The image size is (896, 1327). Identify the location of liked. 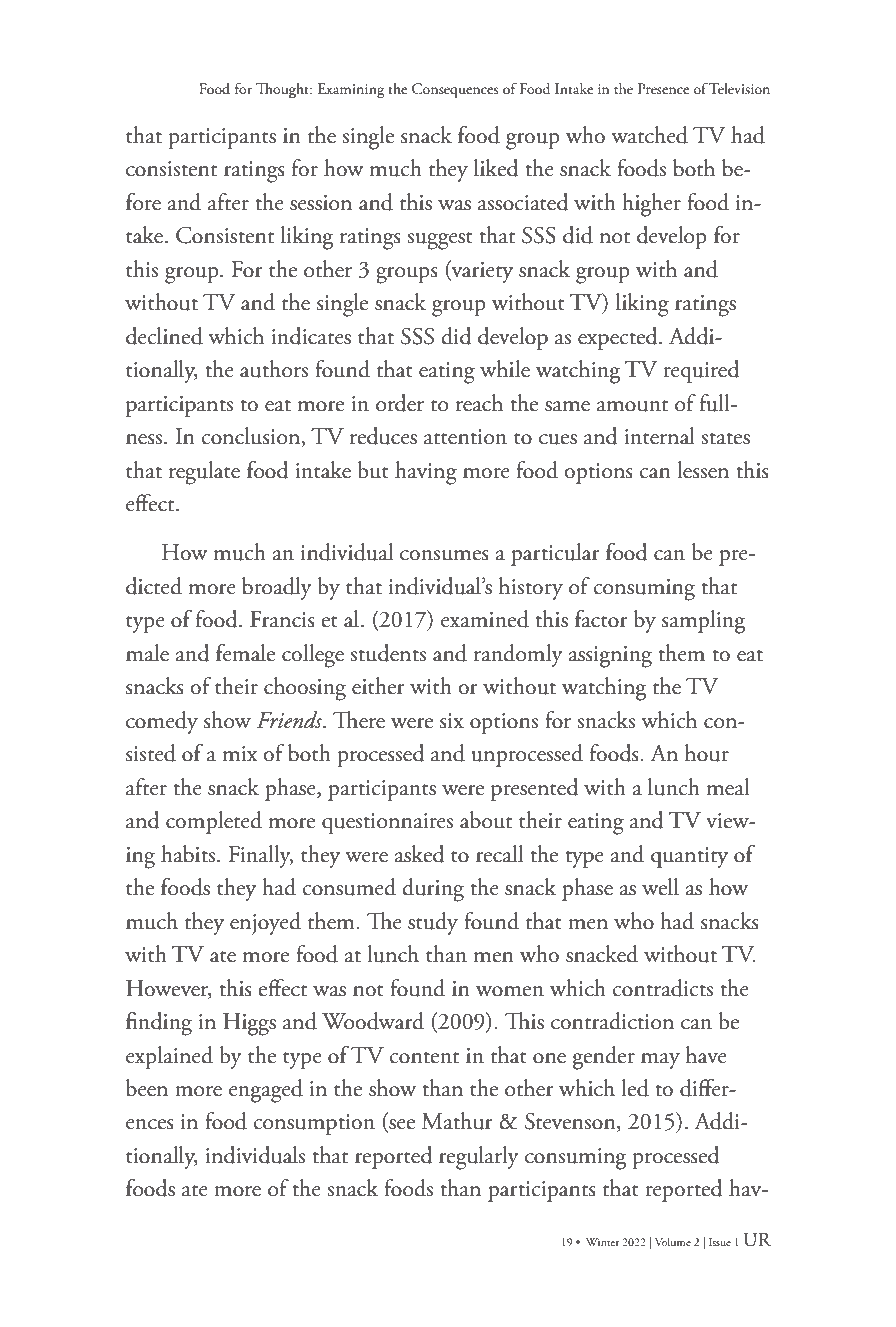
(496, 168).
